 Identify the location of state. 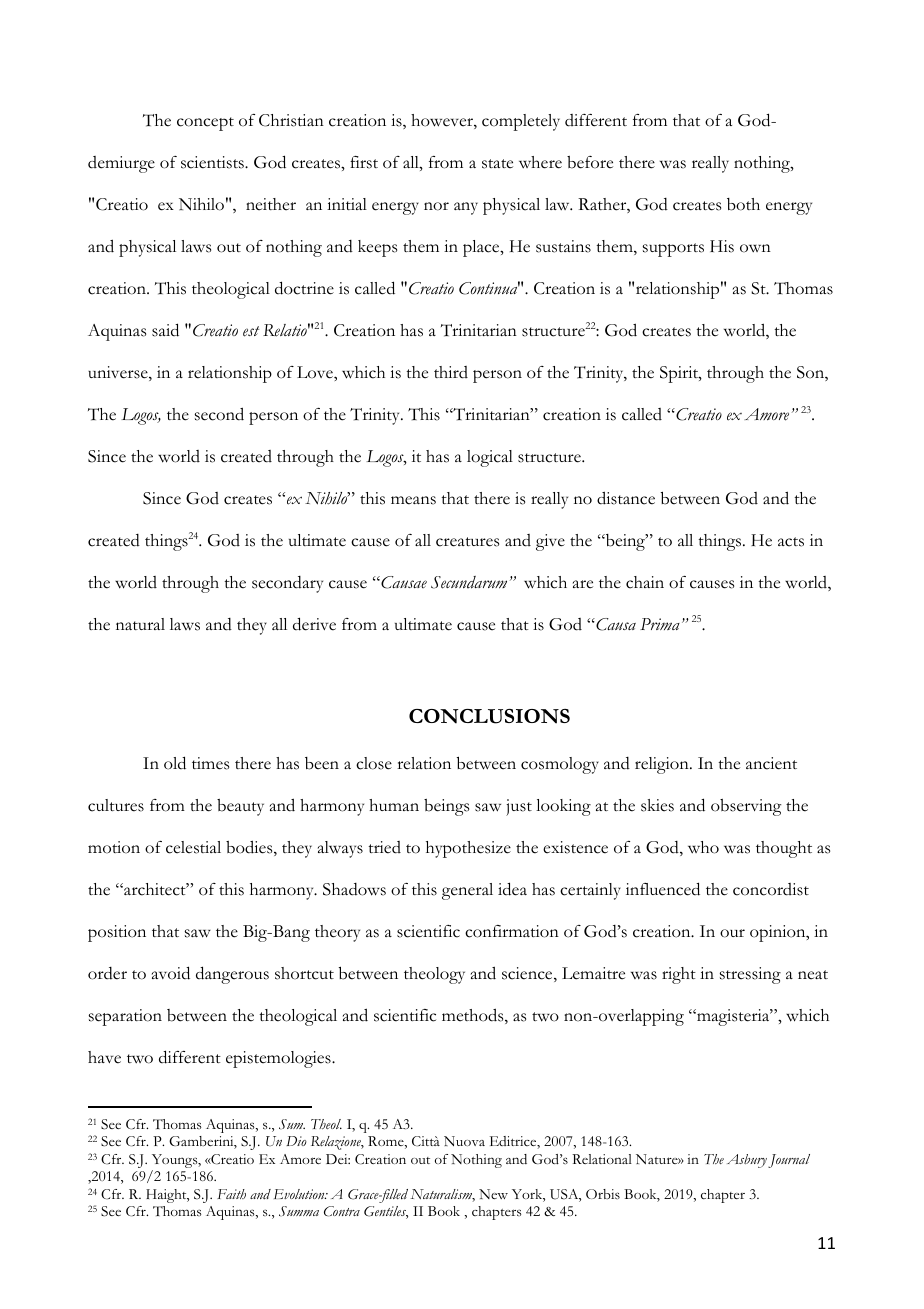
(497, 164).
